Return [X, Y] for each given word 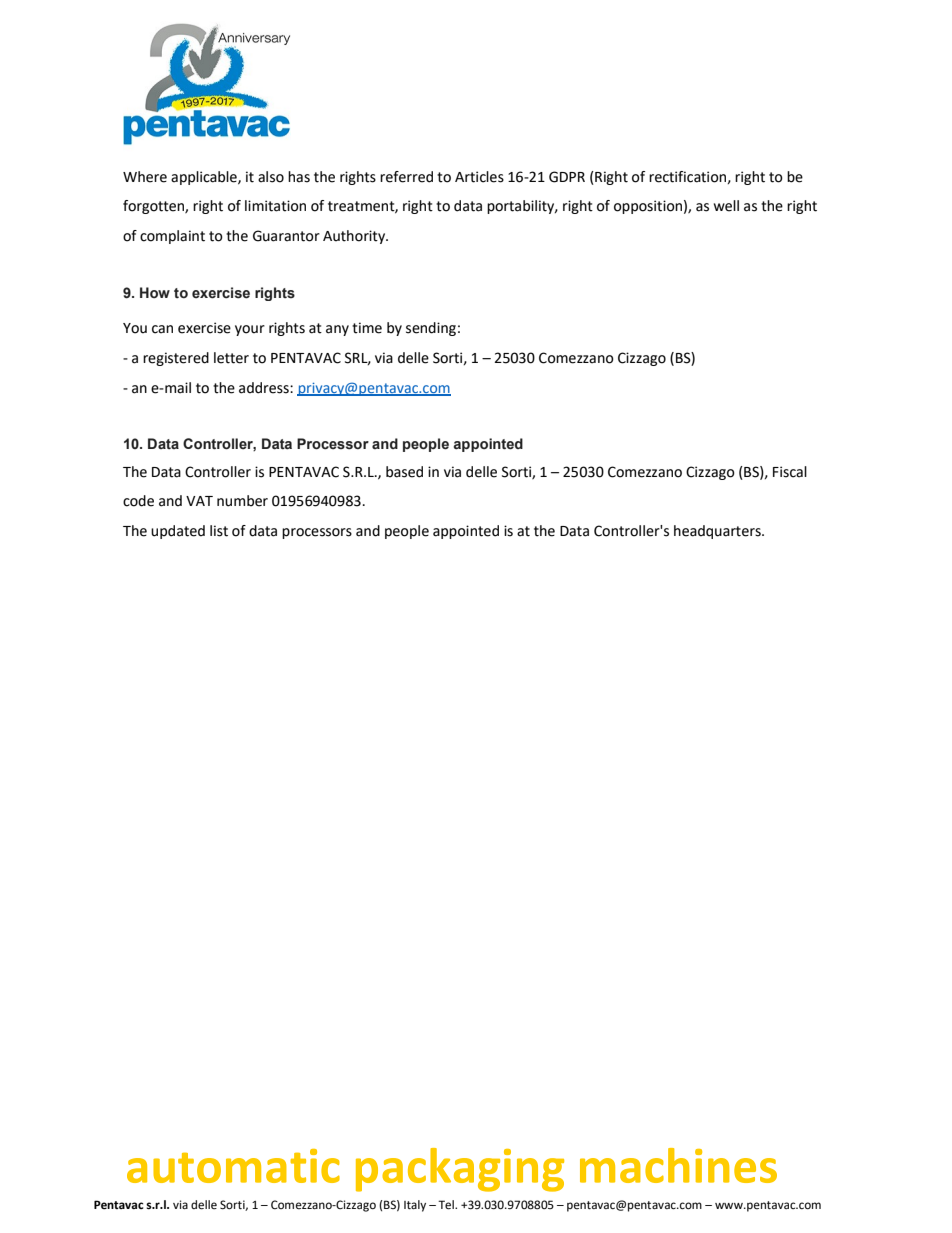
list [219, 531]
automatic [233, 1166]
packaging [460, 1170]
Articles [479, 177]
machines [678, 1165]
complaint [172, 237]
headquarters [718, 532]
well [726, 206]
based [404, 472]
